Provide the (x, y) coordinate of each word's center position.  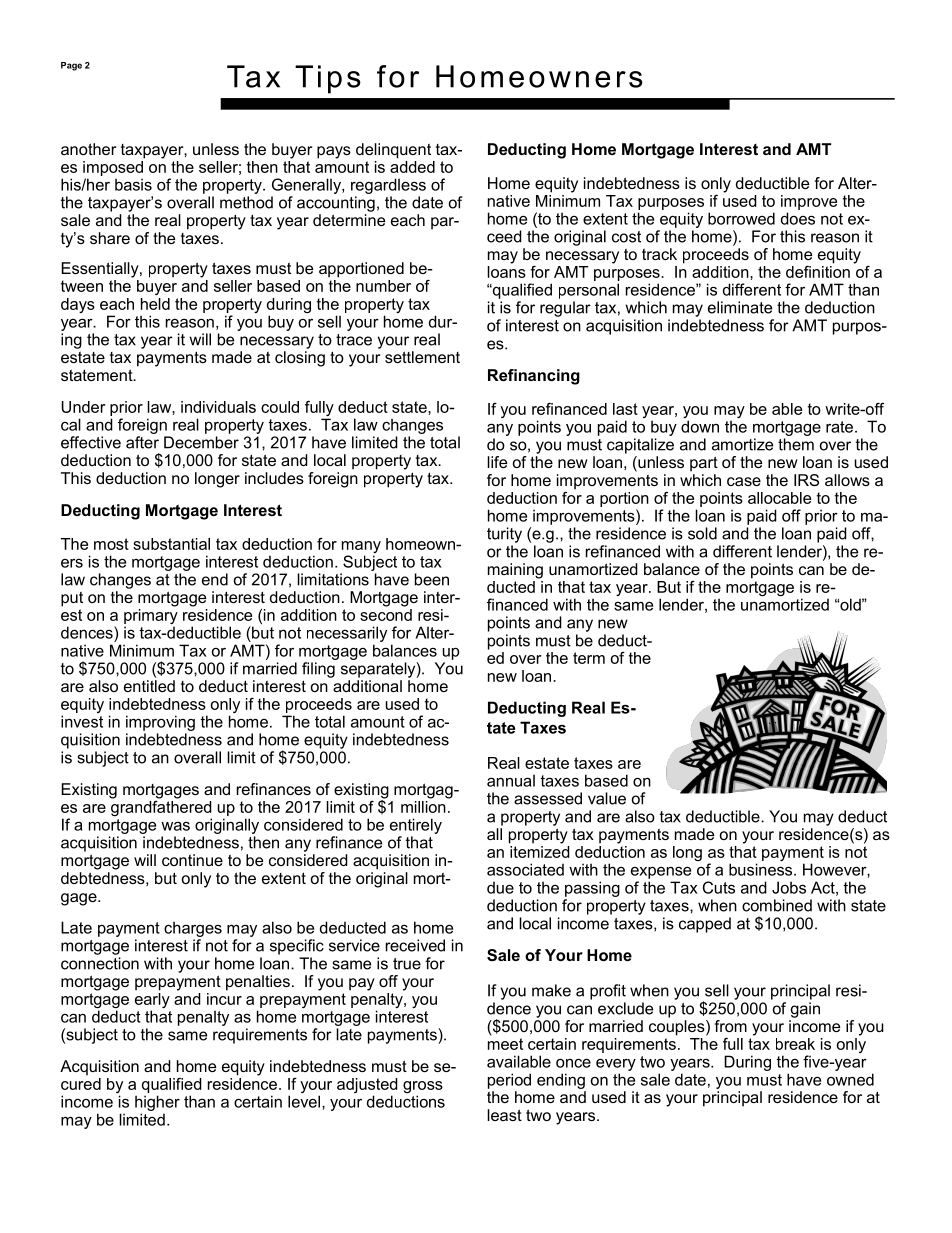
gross (423, 1088)
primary (151, 616)
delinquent (393, 151)
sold (702, 533)
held (155, 304)
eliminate (740, 307)
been (432, 579)
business (762, 869)
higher (157, 1104)
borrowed (741, 218)
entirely (416, 826)
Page (71, 66)
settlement (422, 357)
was (175, 826)
